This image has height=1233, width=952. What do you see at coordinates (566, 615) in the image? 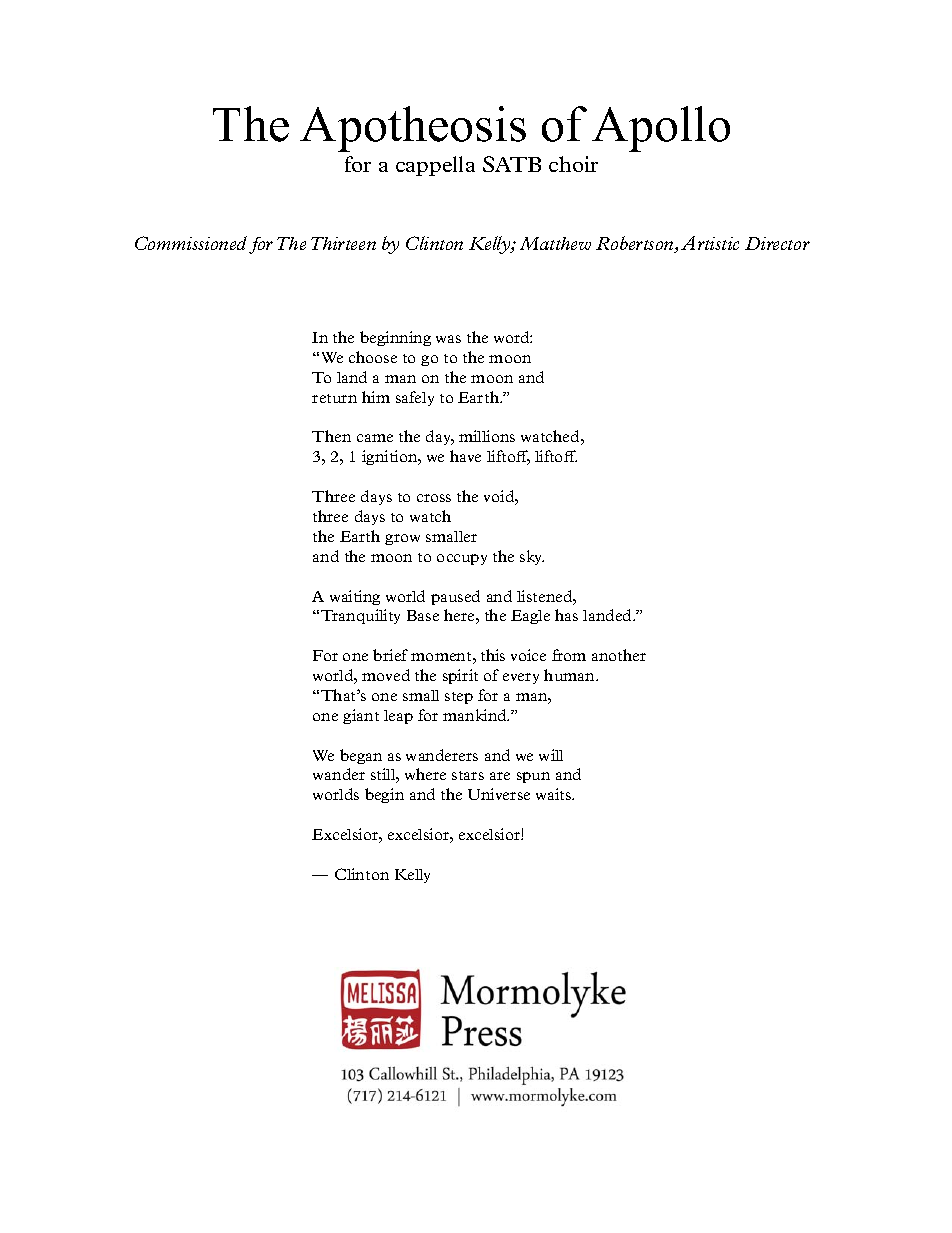
I see `has` at bounding box center [566, 615].
